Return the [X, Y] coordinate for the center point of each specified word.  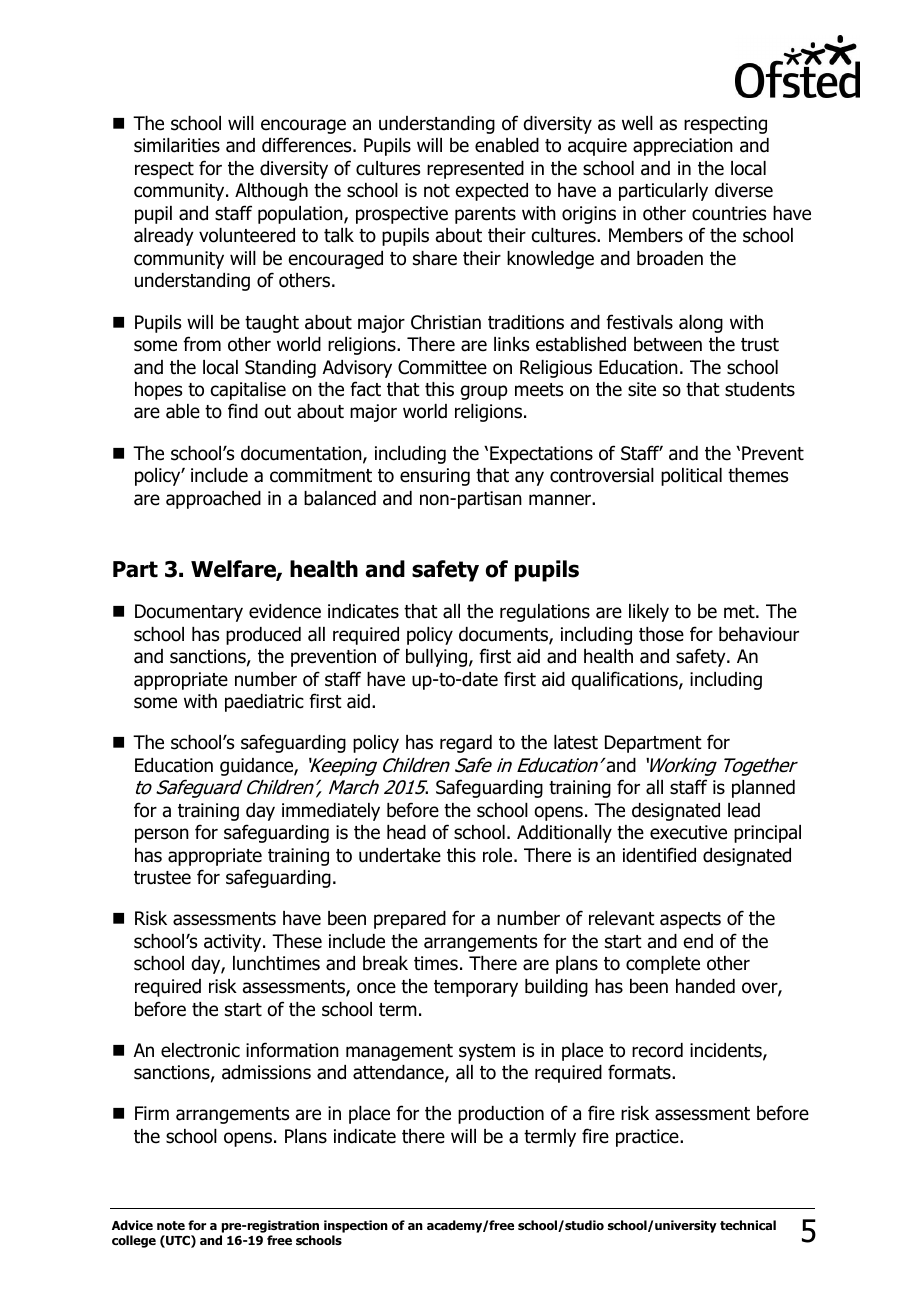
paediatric [264, 703]
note [171, 1225]
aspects [690, 920]
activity [234, 943]
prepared [410, 920]
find [243, 411]
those [661, 634]
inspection [356, 1228]
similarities [177, 145]
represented [475, 170]
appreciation [683, 147]
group [484, 392]
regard [466, 744]
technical [748, 1225]
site [642, 389]
